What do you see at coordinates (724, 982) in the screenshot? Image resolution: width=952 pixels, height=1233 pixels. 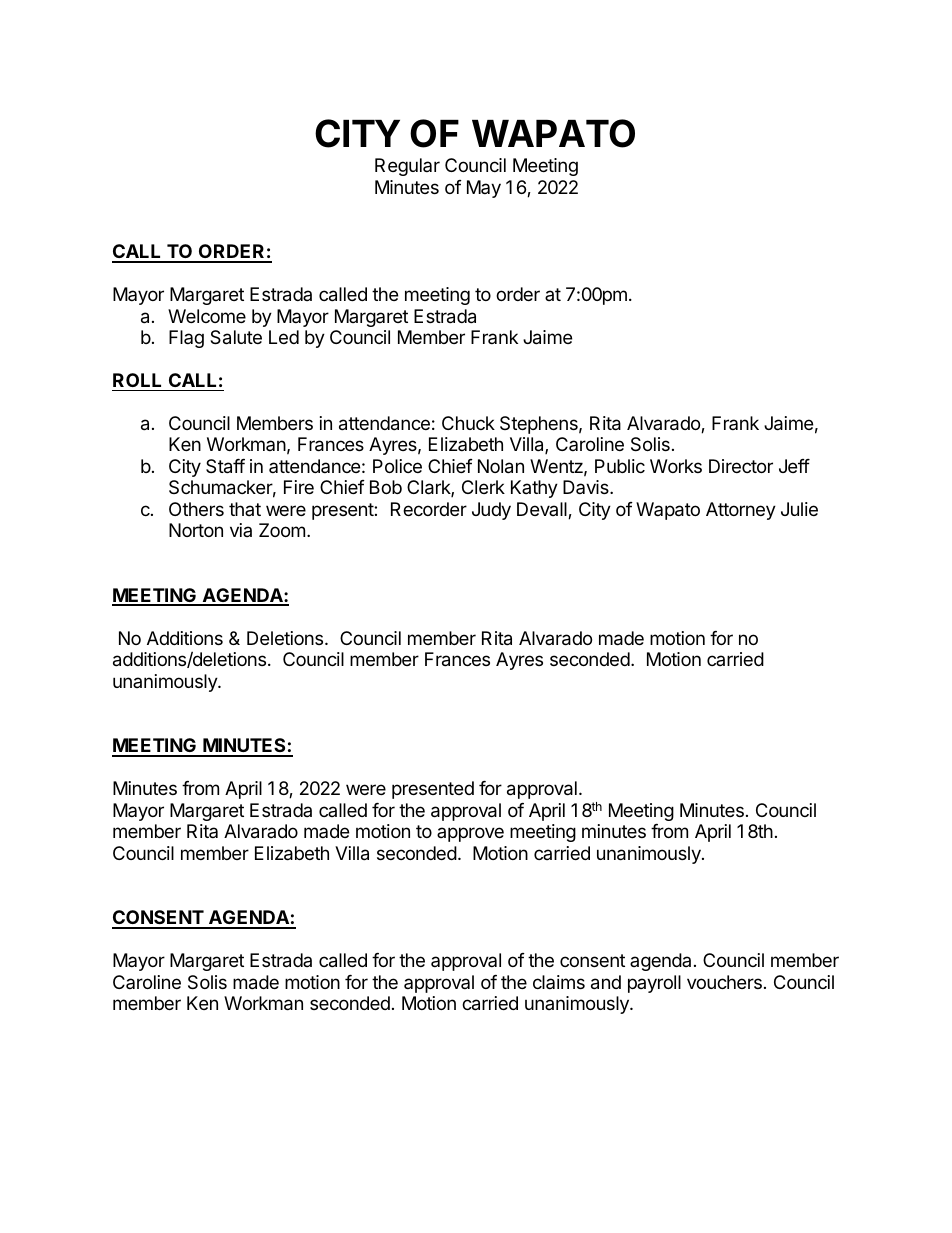 I see `vouchers` at bounding box center [724, 982].
